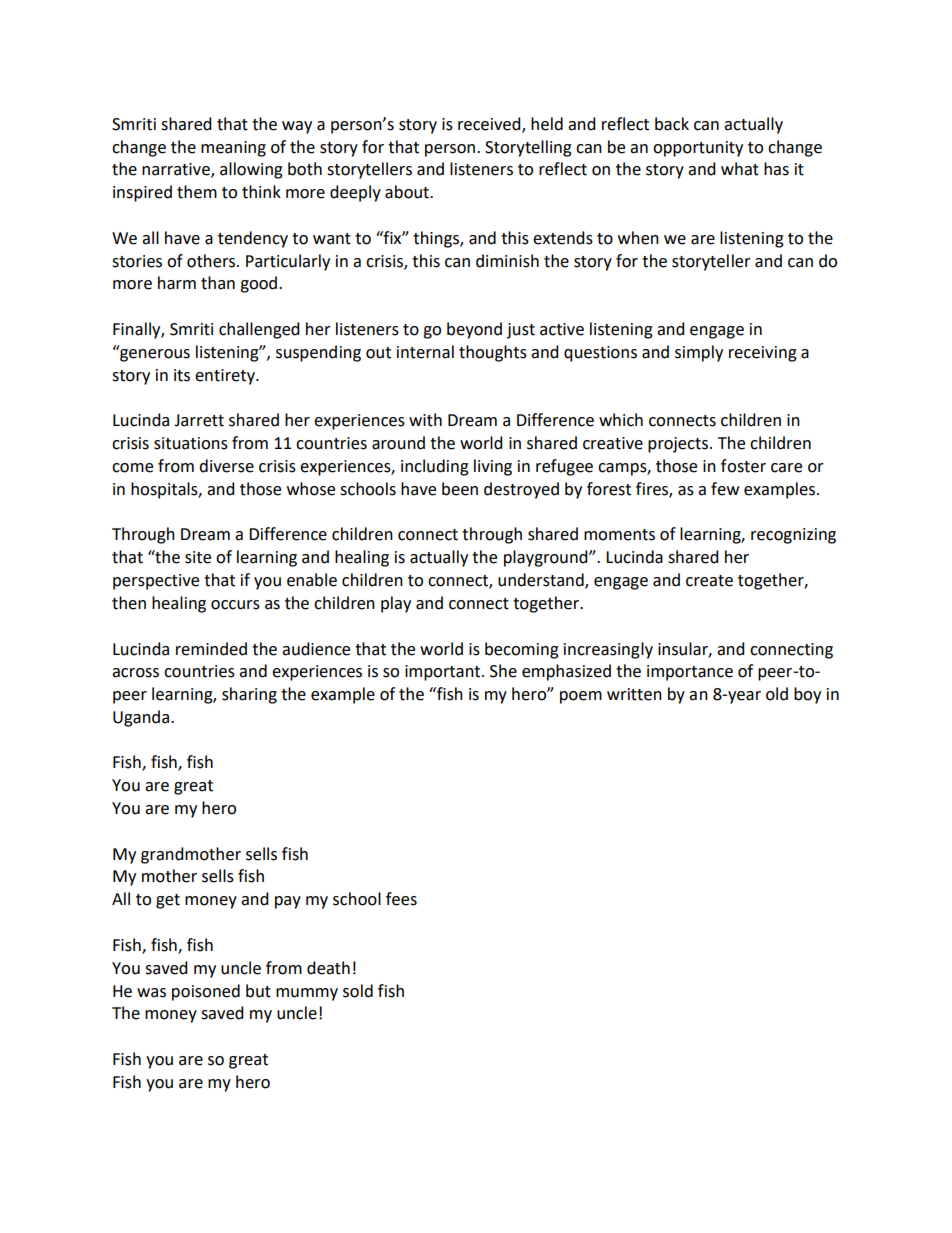 The width and height of the document is (952, 1233). Describe the element at coordinates (490, 124) in the document. I see `received` at that location.
